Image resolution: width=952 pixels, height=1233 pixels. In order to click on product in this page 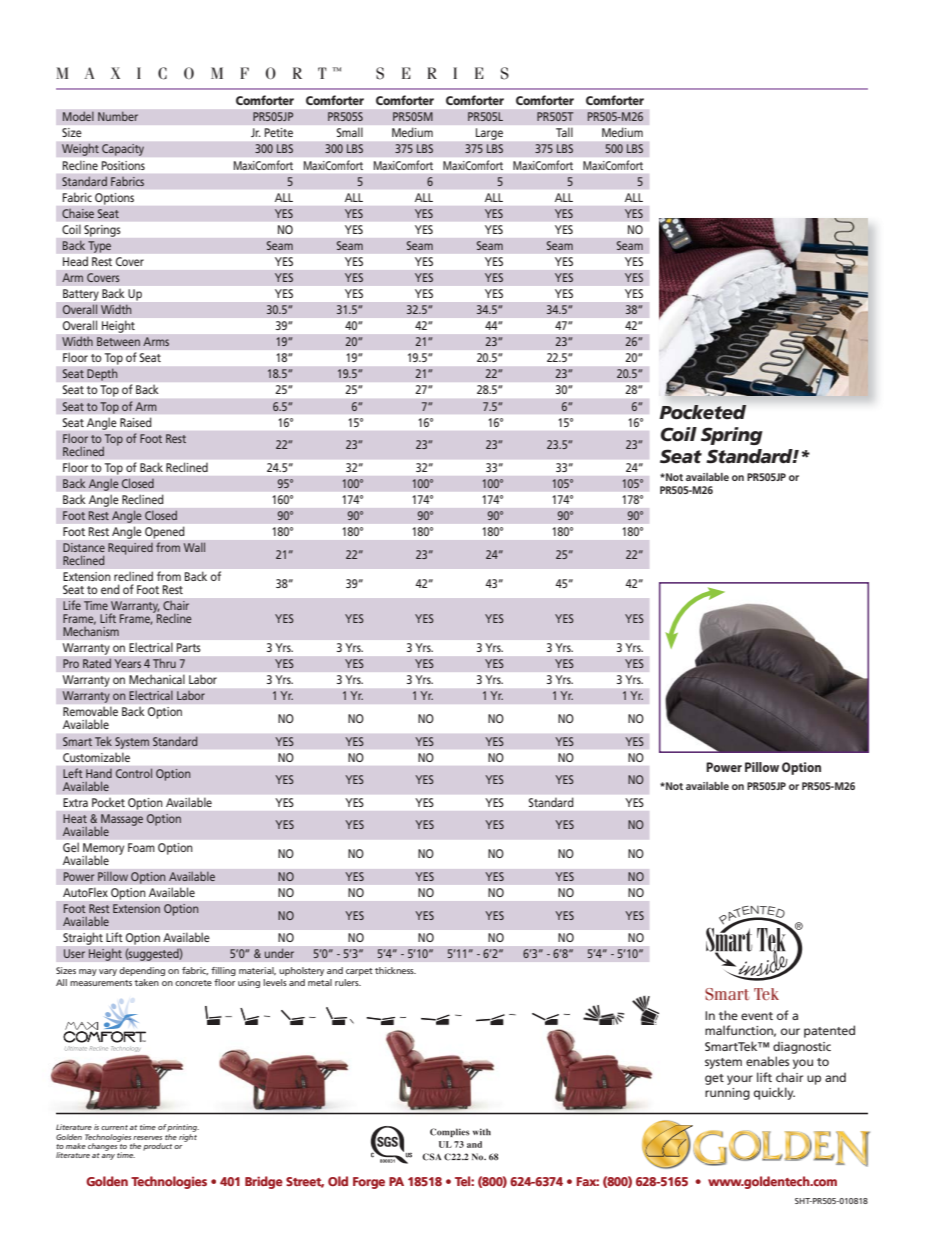, I will do `click(157, 1147)`.
